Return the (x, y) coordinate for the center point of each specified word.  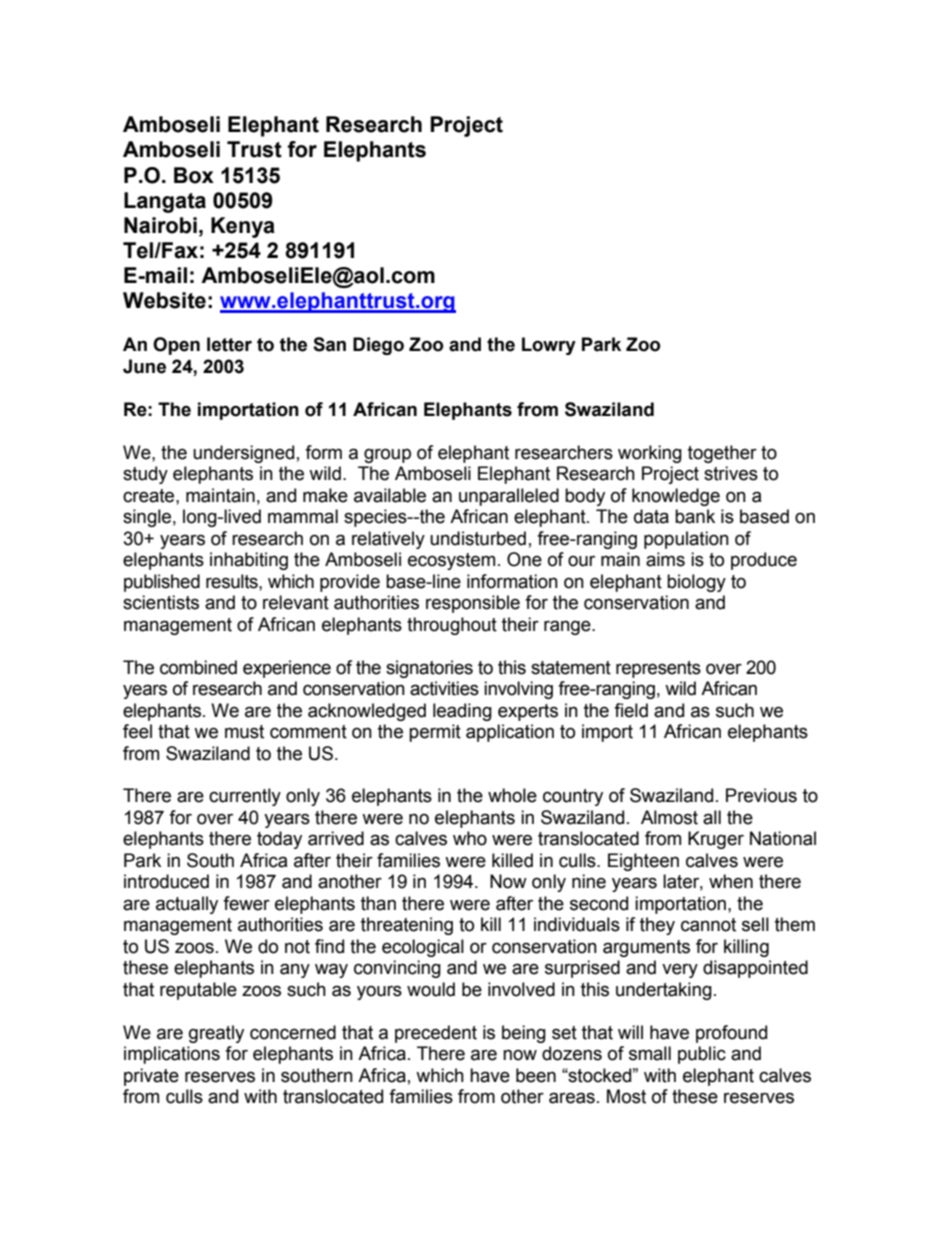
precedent (436, 1034)
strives (731, 473)
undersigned (243, 454)
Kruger (716, 840)
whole (512, 795)
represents (658, 669)
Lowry (549, 346)
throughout (452, 626)
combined (198, 667)
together (722, 454)
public (702, 1055)
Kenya (243, 227)
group (387, 455)
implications (172, 1055)
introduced (166, 881)
